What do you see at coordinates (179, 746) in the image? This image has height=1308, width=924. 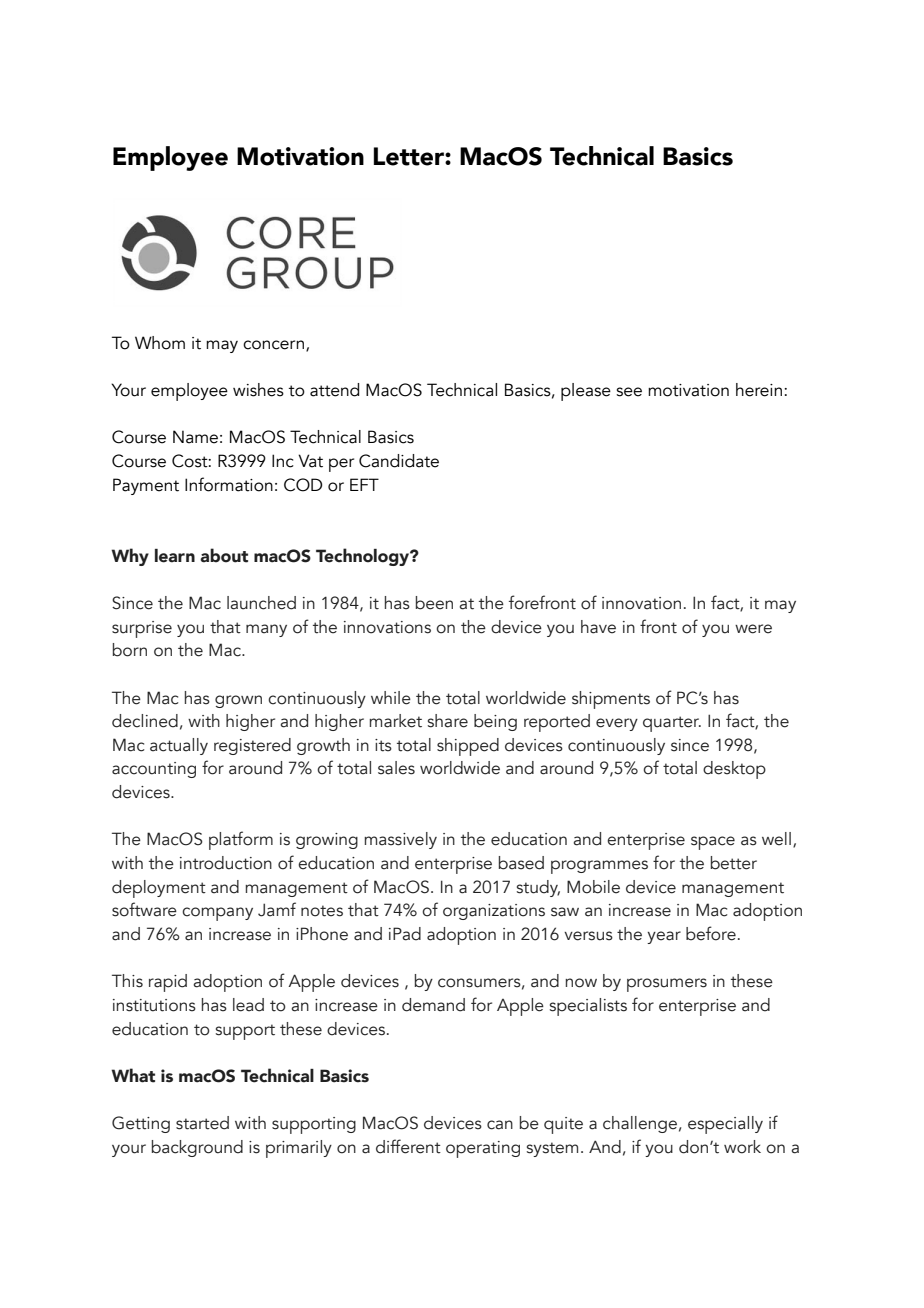 I see `actually` at bounding box center [179, 746].
